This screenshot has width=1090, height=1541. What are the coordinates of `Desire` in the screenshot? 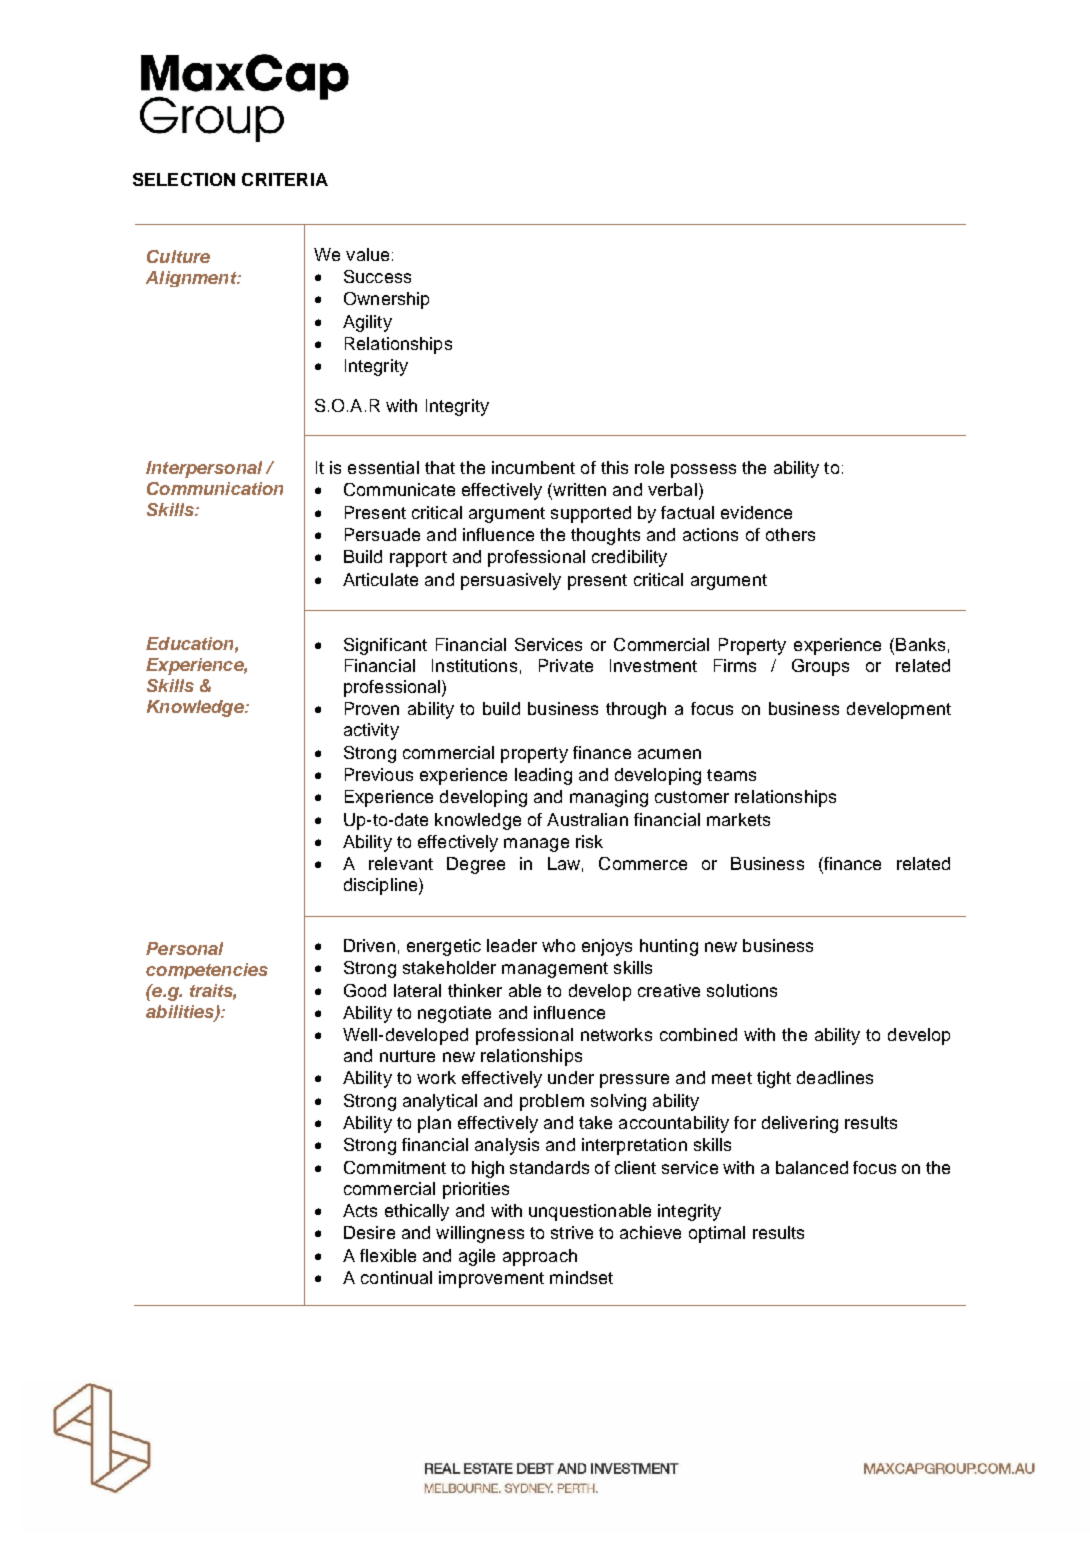 It's located at (369, 1232).
